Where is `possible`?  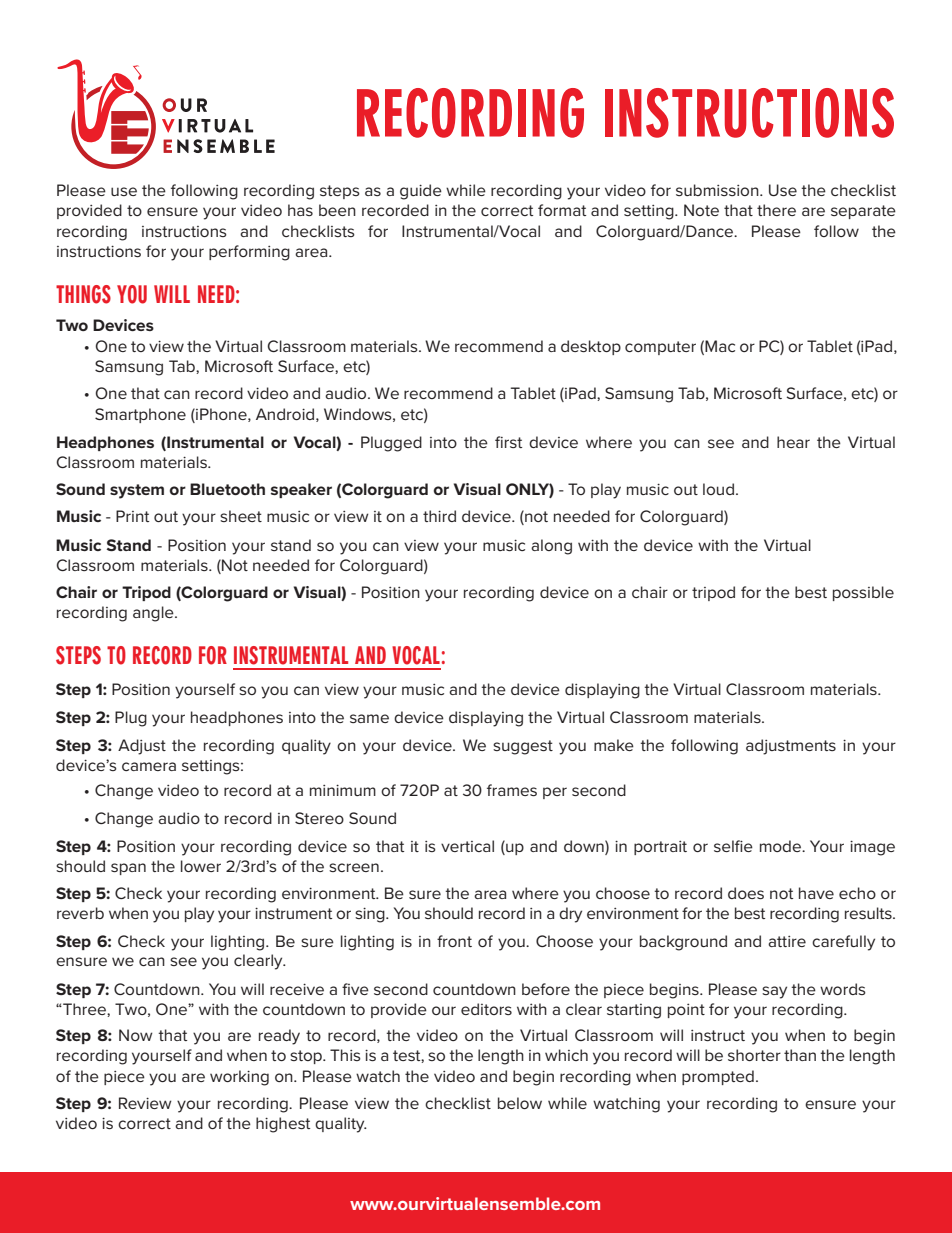
possible is located at coordinates (863, 593).
